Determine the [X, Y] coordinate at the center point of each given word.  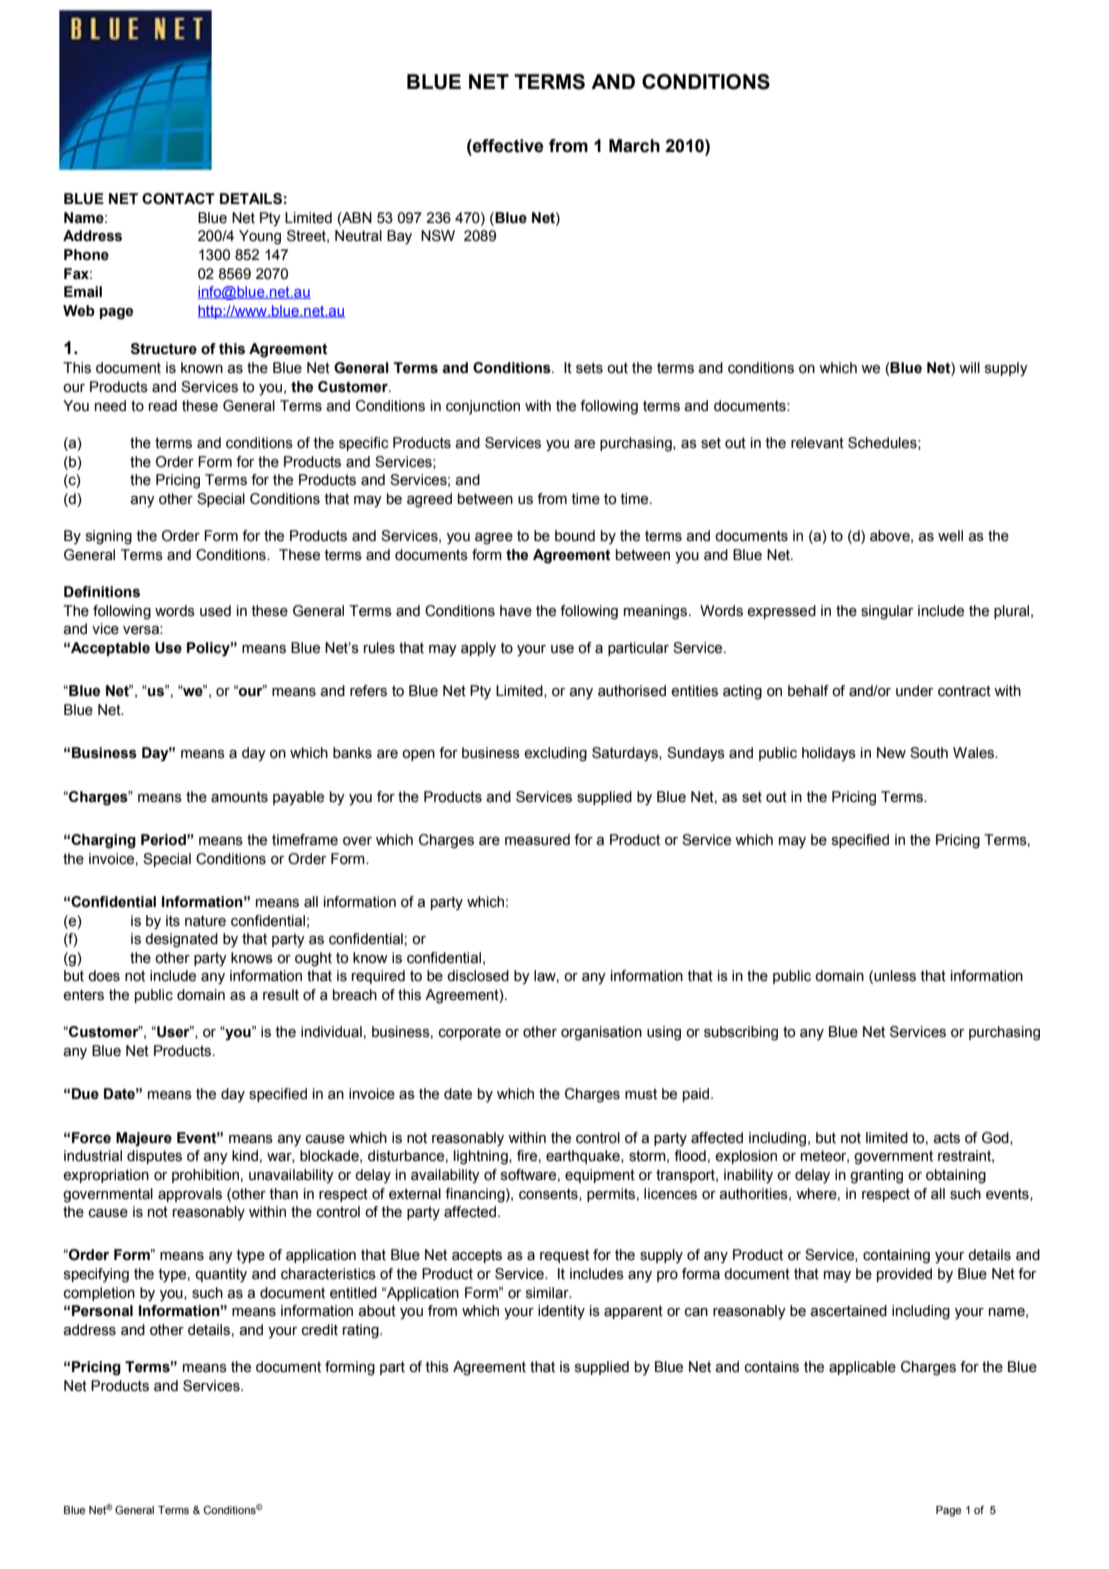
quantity [221, 1275]
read [163, 406]
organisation [601, 1033]
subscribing [741, 1033]
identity [561, 1312]
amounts [239, 797]
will [969, 367]
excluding [555, 754]
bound [575, 536]
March [634, 146]
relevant [817, 443]
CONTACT [178, 199]
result [281, 995]
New [891, 753]
